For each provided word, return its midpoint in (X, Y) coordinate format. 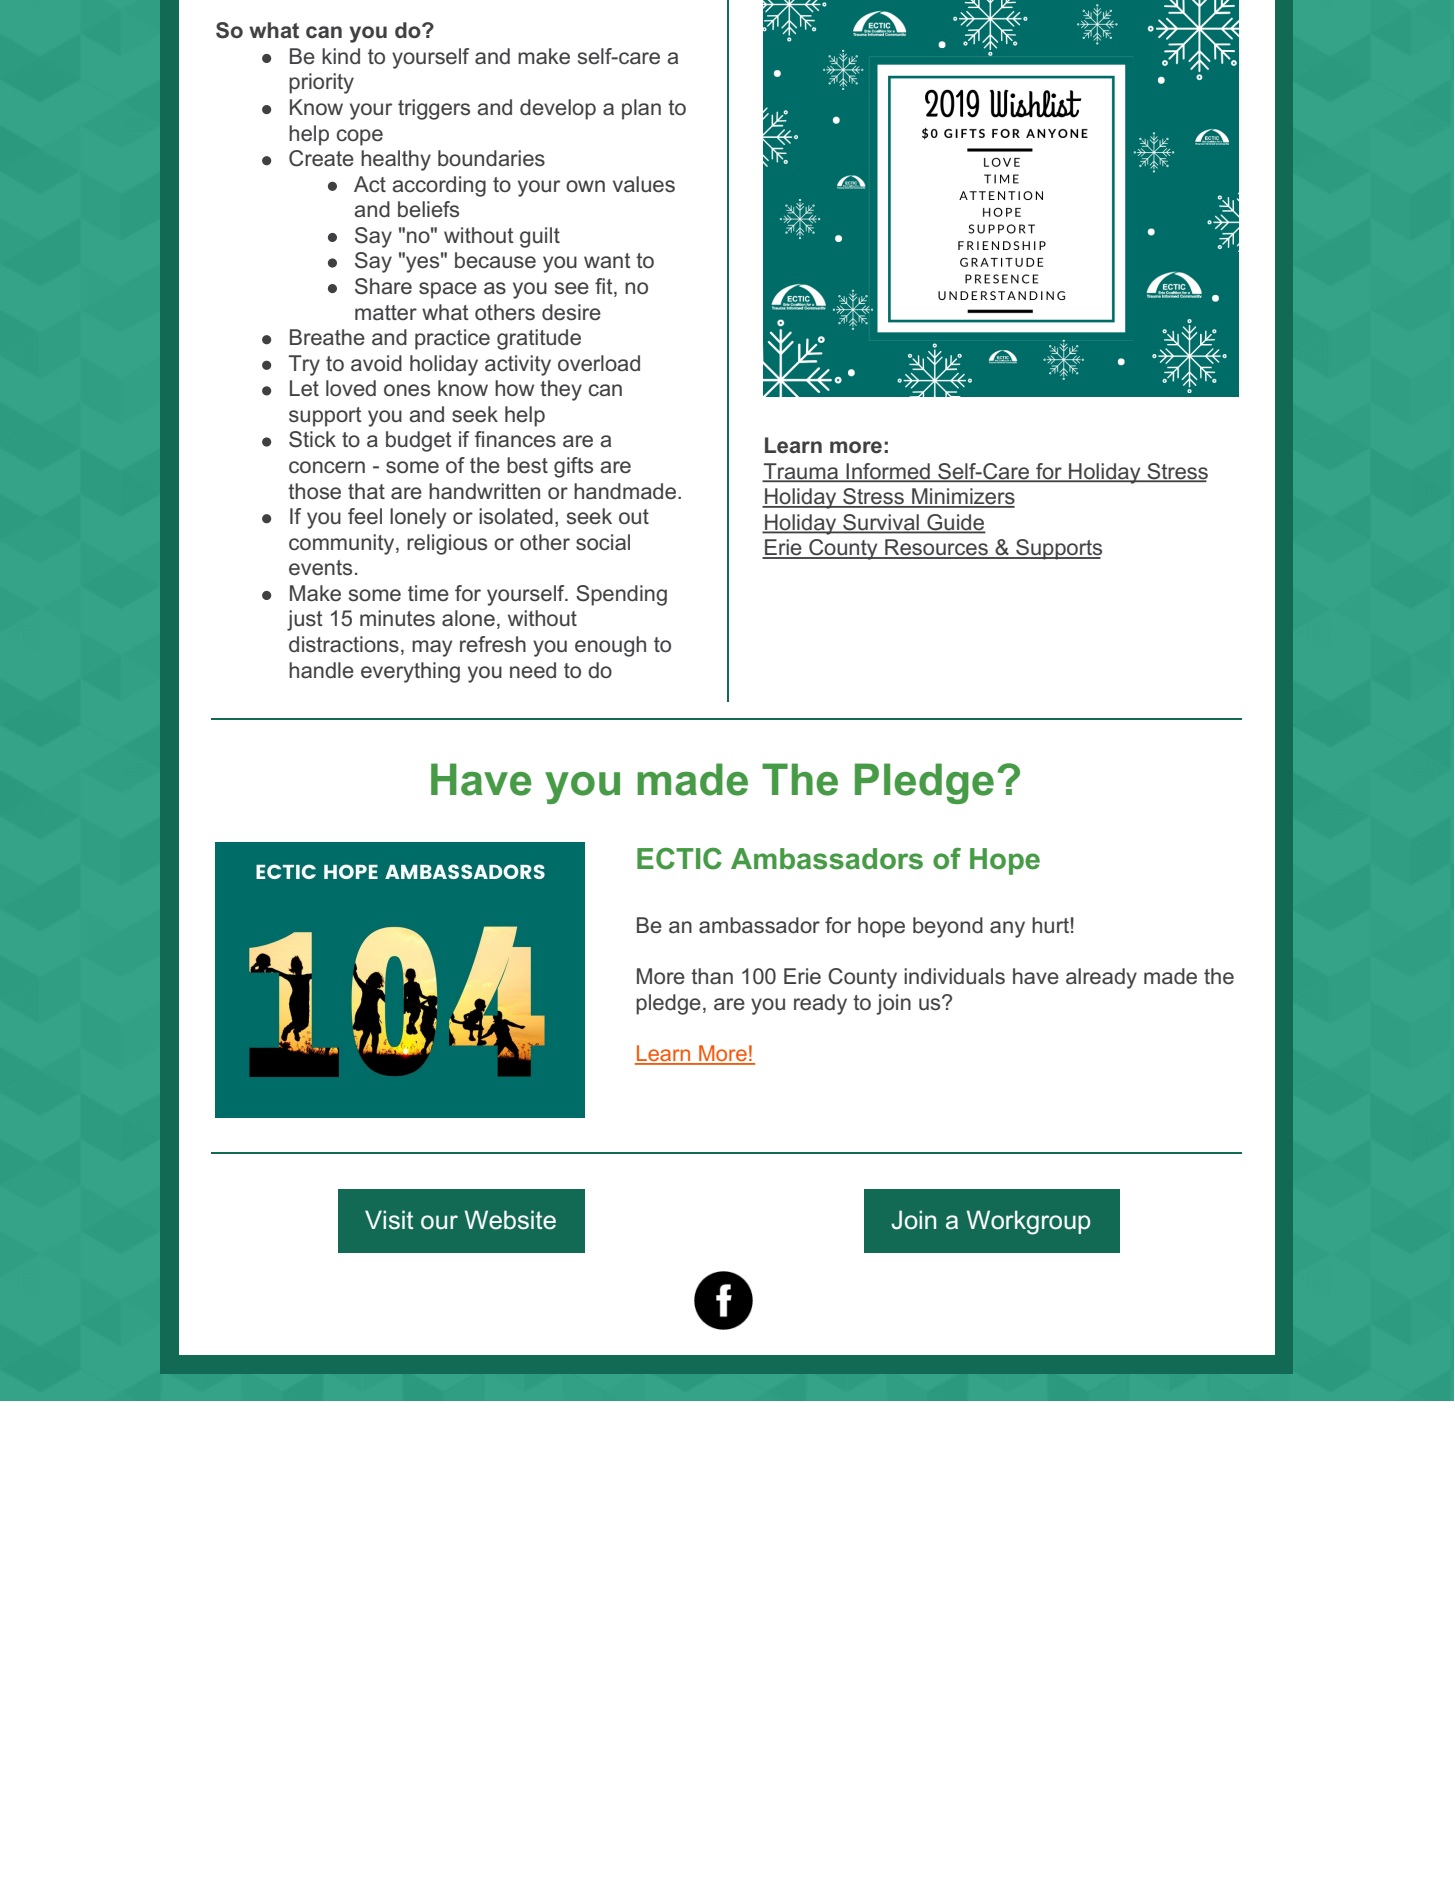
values (644, 184)
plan (641, 109)
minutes (397, 618)
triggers (434, 109)
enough (610, 646)
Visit (389, 1220)
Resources (936, 548)
